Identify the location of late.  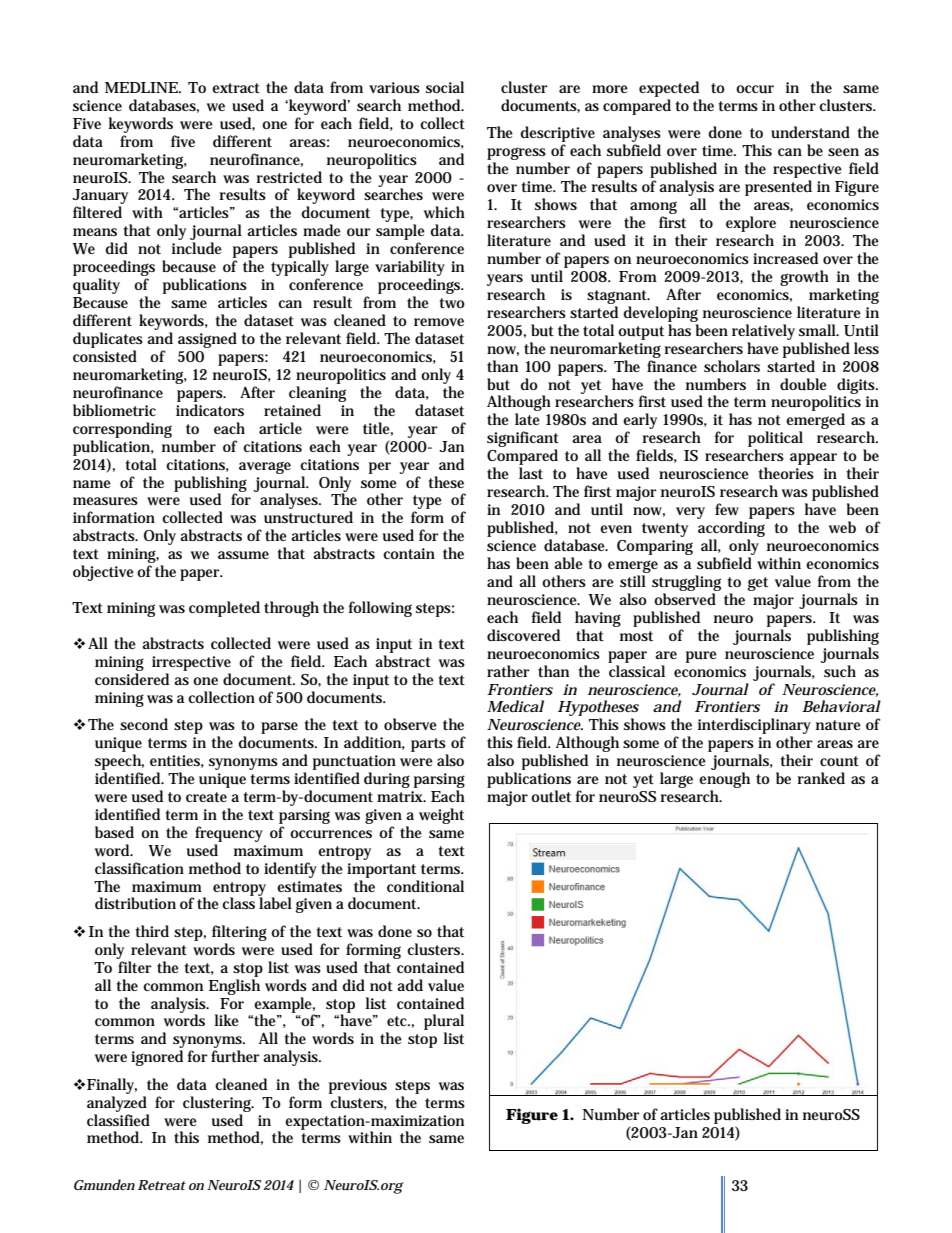
(527, 419).
